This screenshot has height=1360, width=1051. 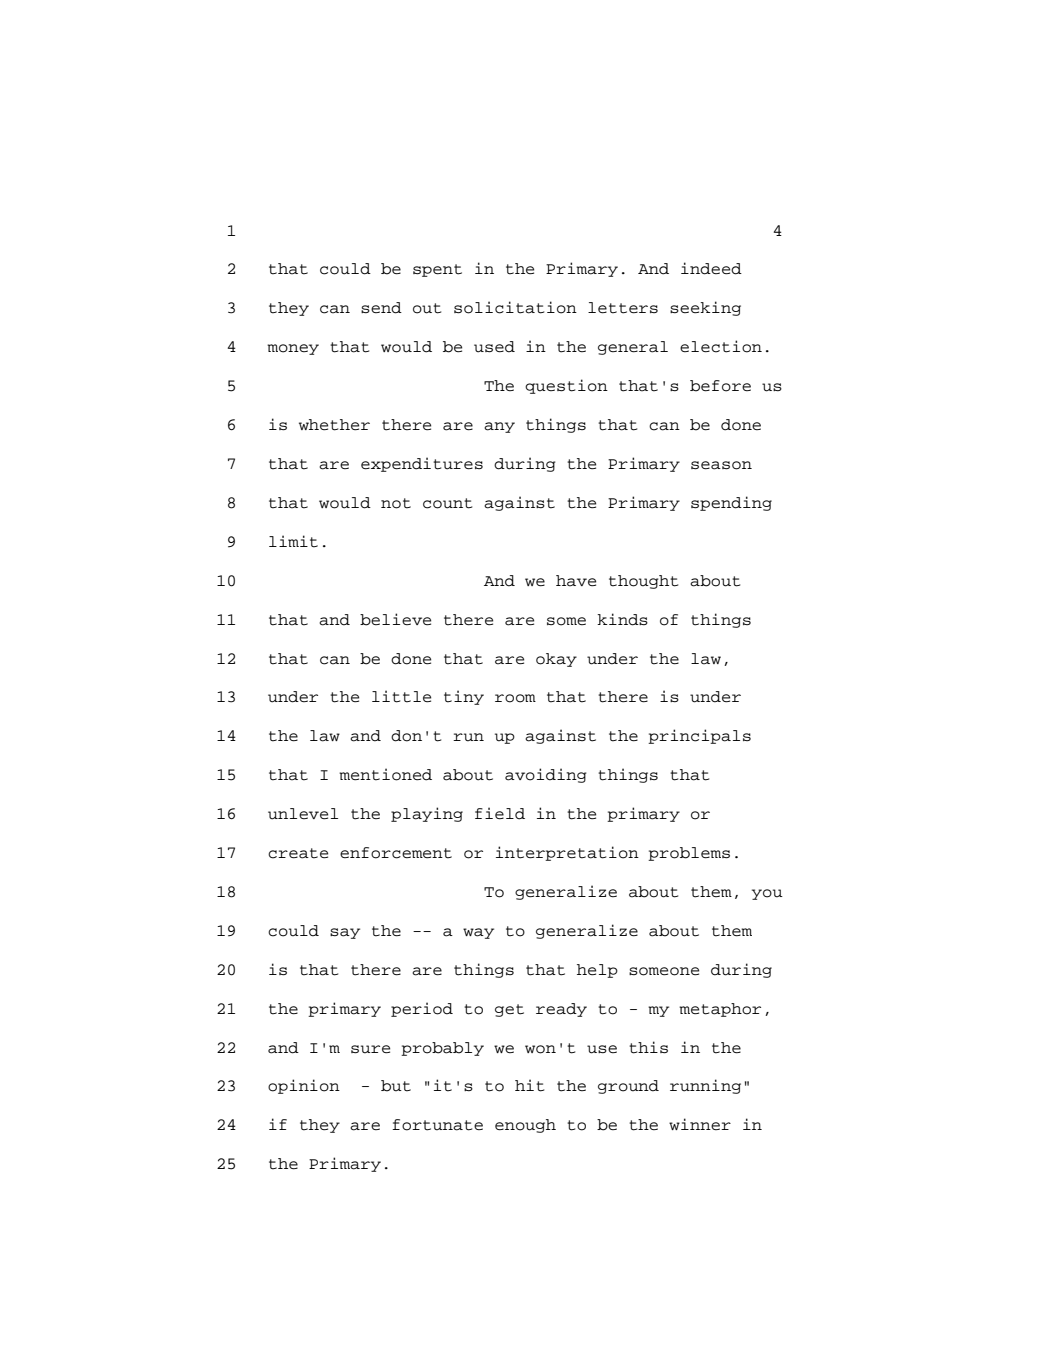 I want to click on seeking, so click(x=705, y=308).
